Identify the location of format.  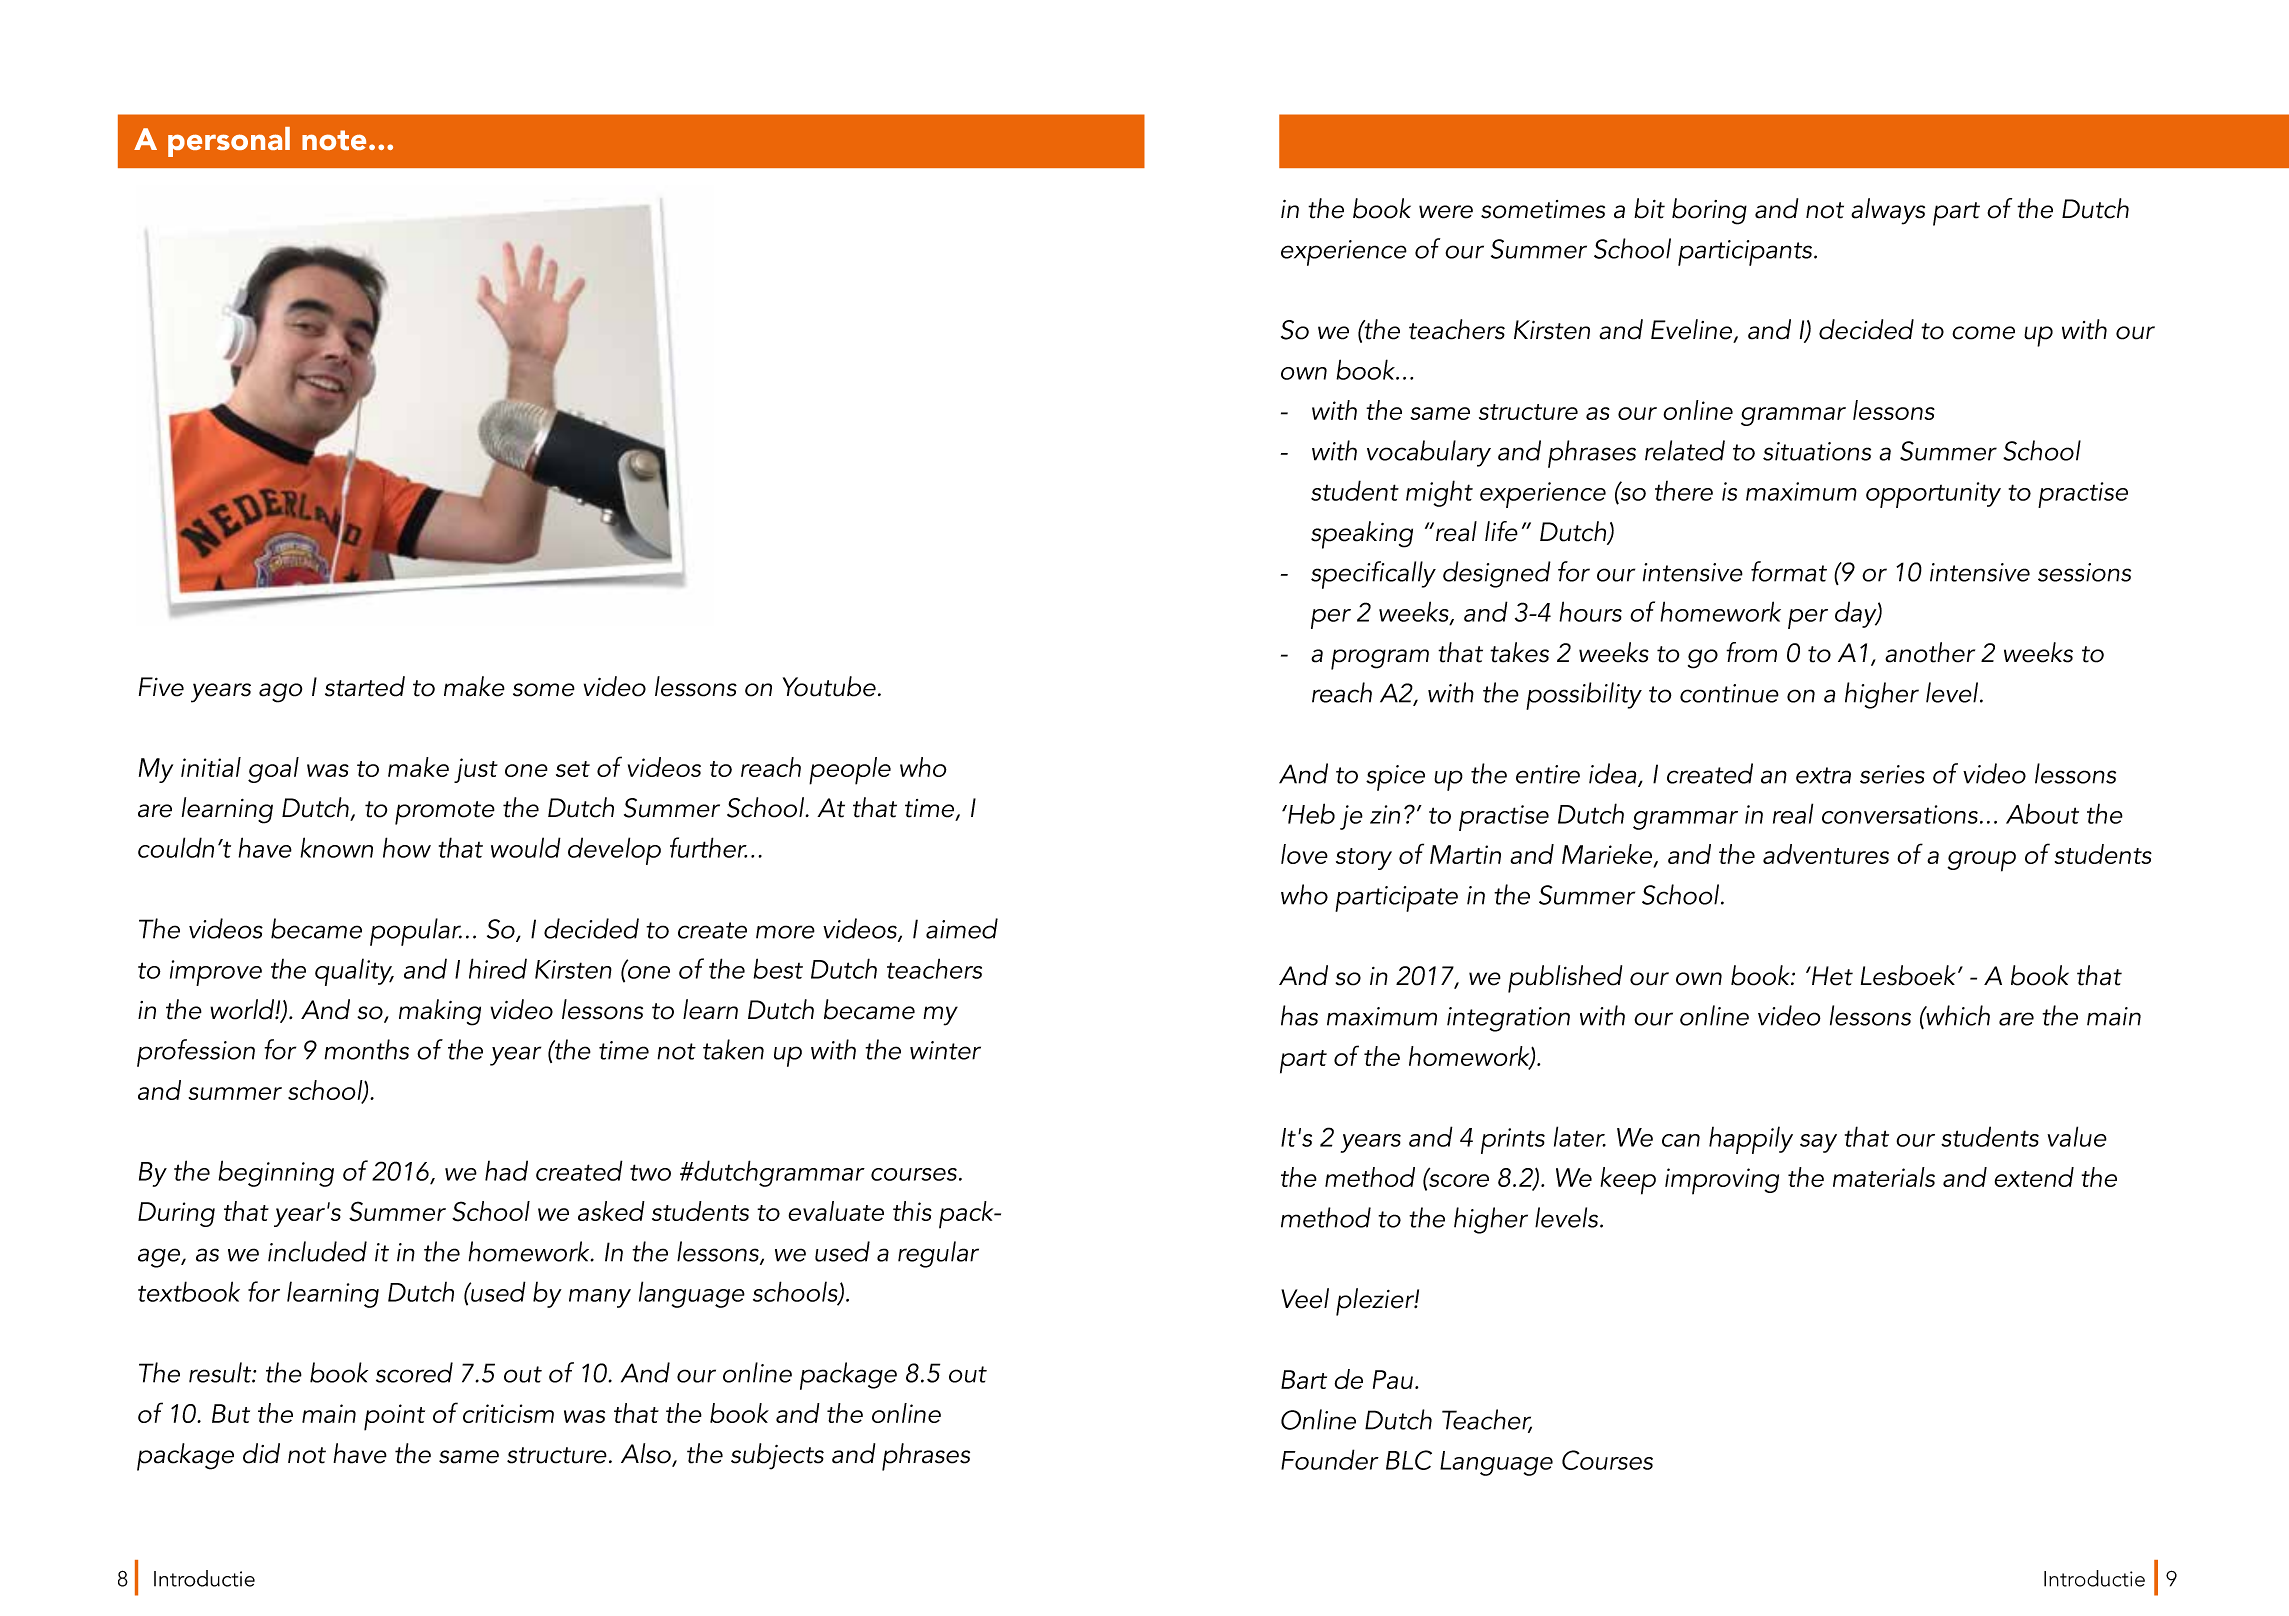
(1789, 571).
